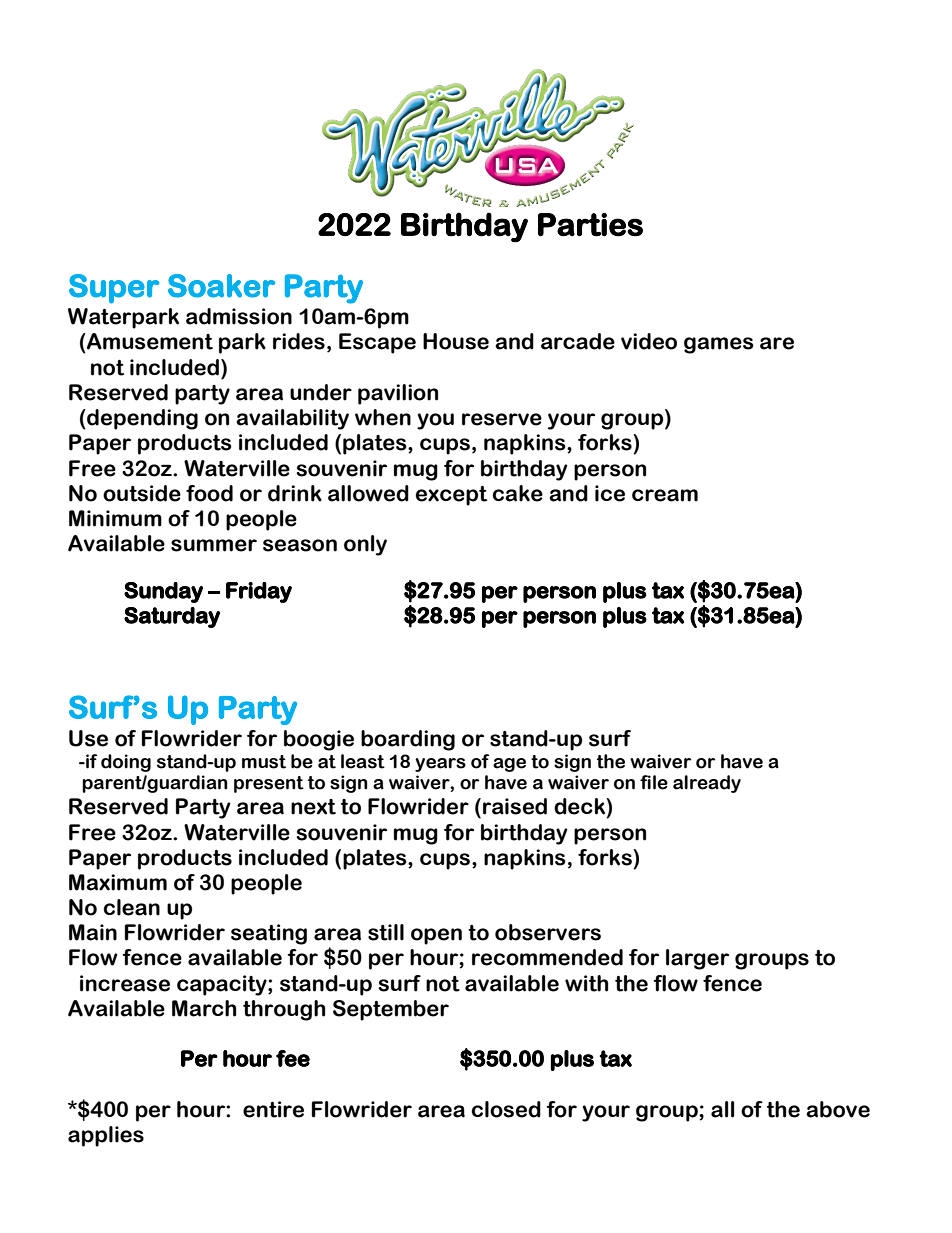  I want to click on Parties, so click(590, 225).
